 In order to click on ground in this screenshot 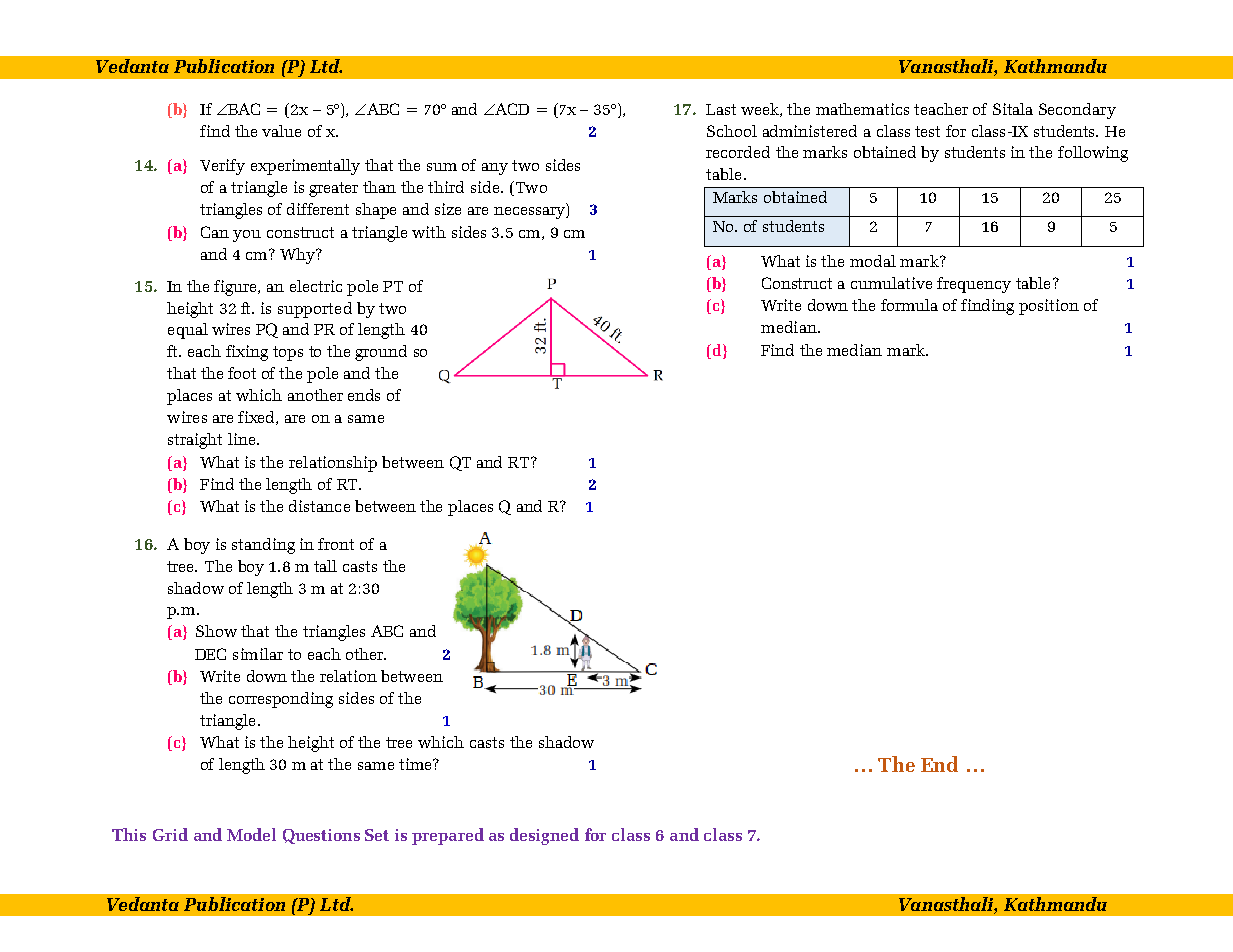, I will do `click(381, 353)`.
